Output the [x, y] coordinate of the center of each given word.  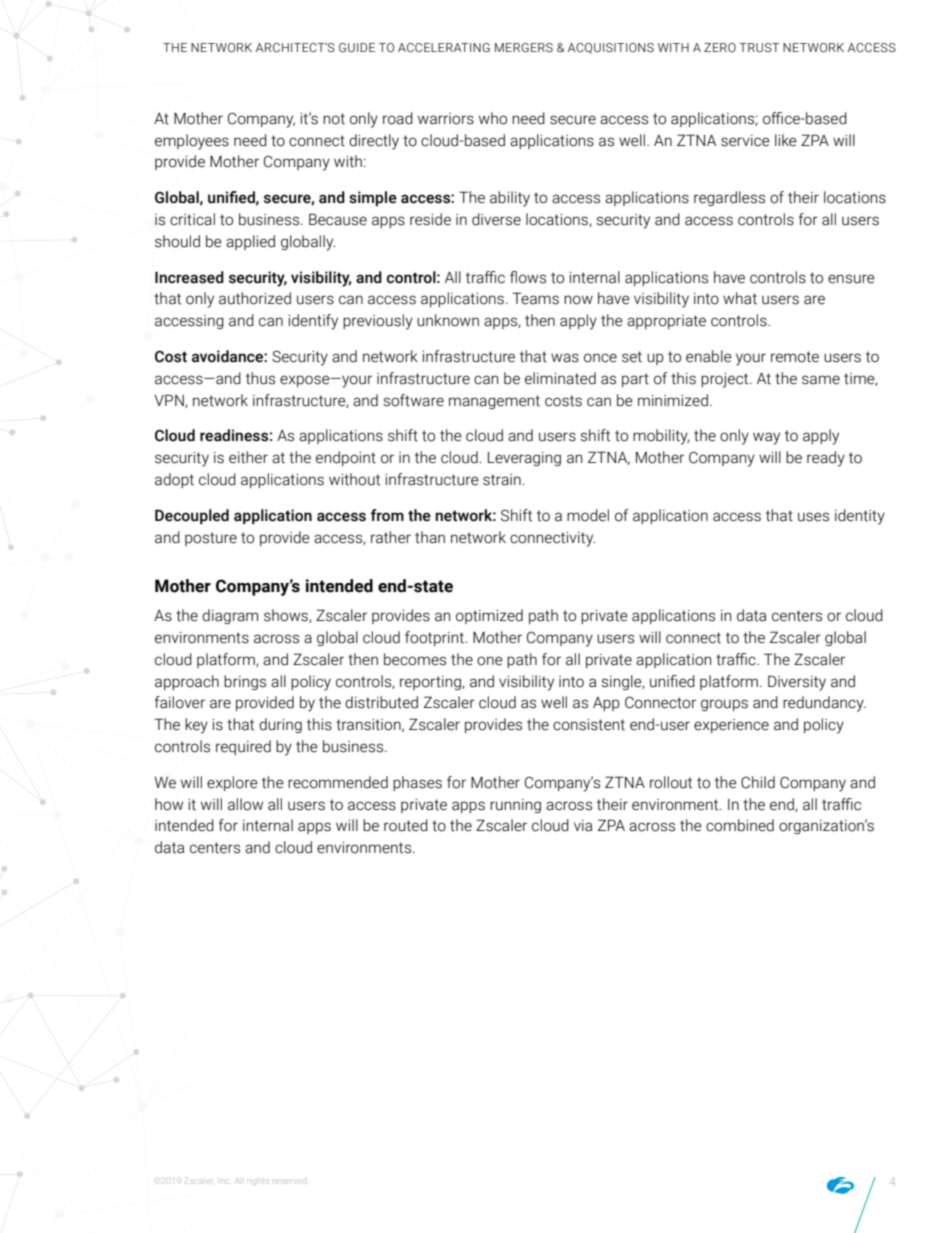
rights [259, 1181]
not [334, 119]
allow [245, 804]
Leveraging [524, 459]
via [583, 826]
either [248, 457]
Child [758, 782]
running [515, 806]
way [766, 438]
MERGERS [524, 47]
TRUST [759, 47]
